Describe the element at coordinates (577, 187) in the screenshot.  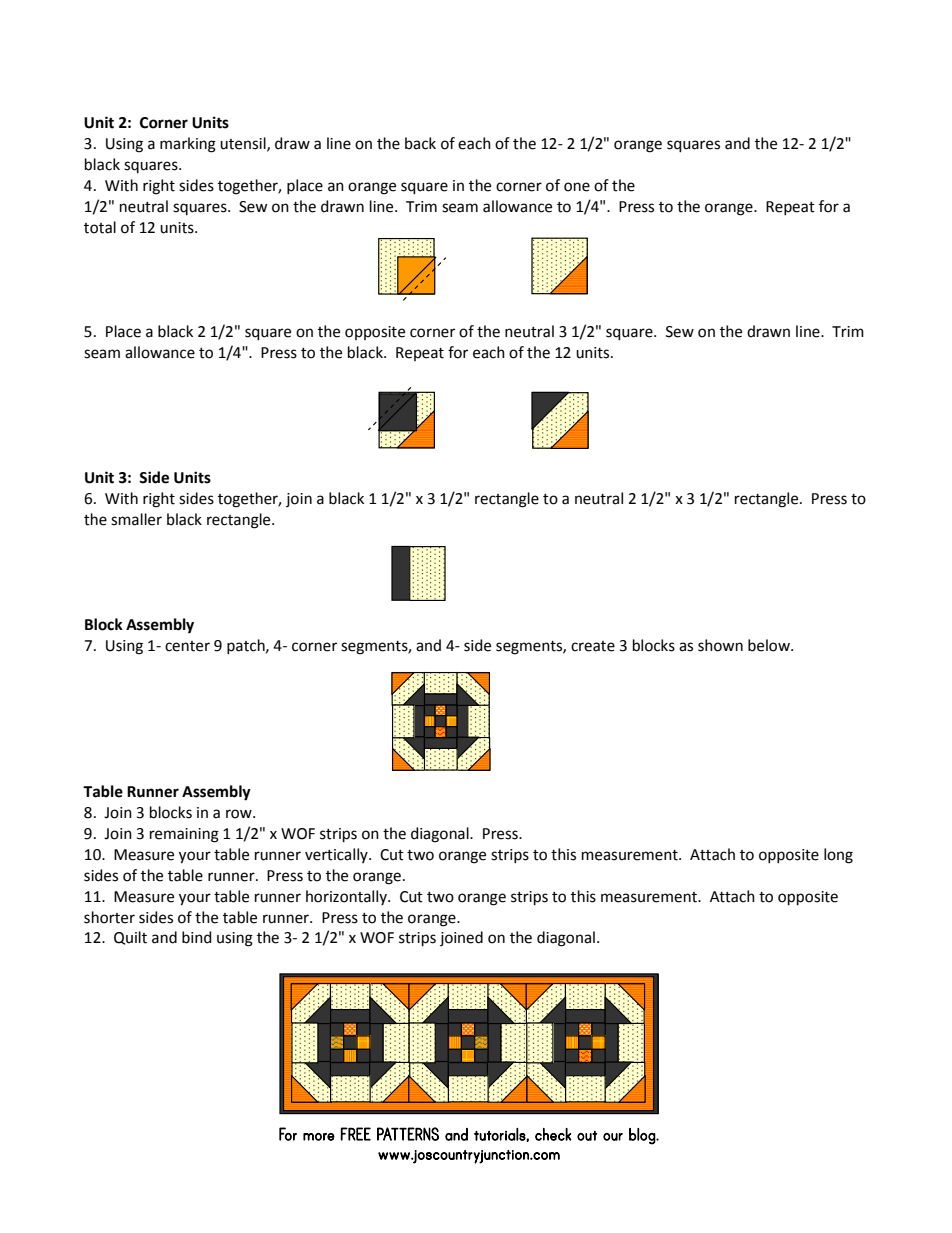
I see `one` at that location.
